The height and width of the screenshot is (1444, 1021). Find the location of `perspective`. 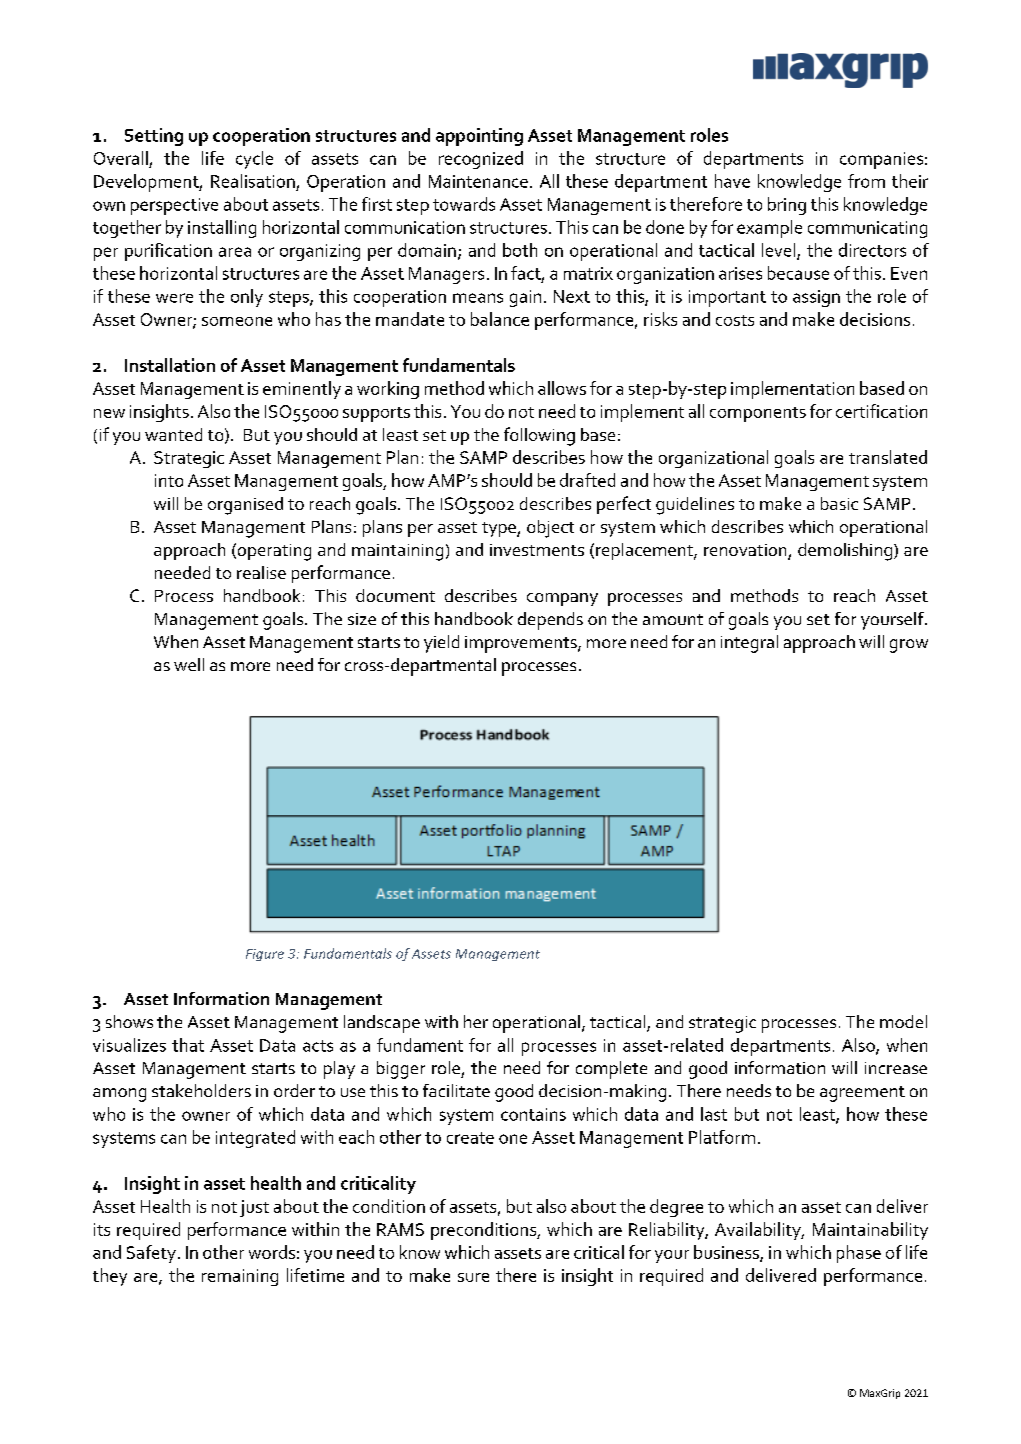

perspective is located at coordinates (174, 206).
